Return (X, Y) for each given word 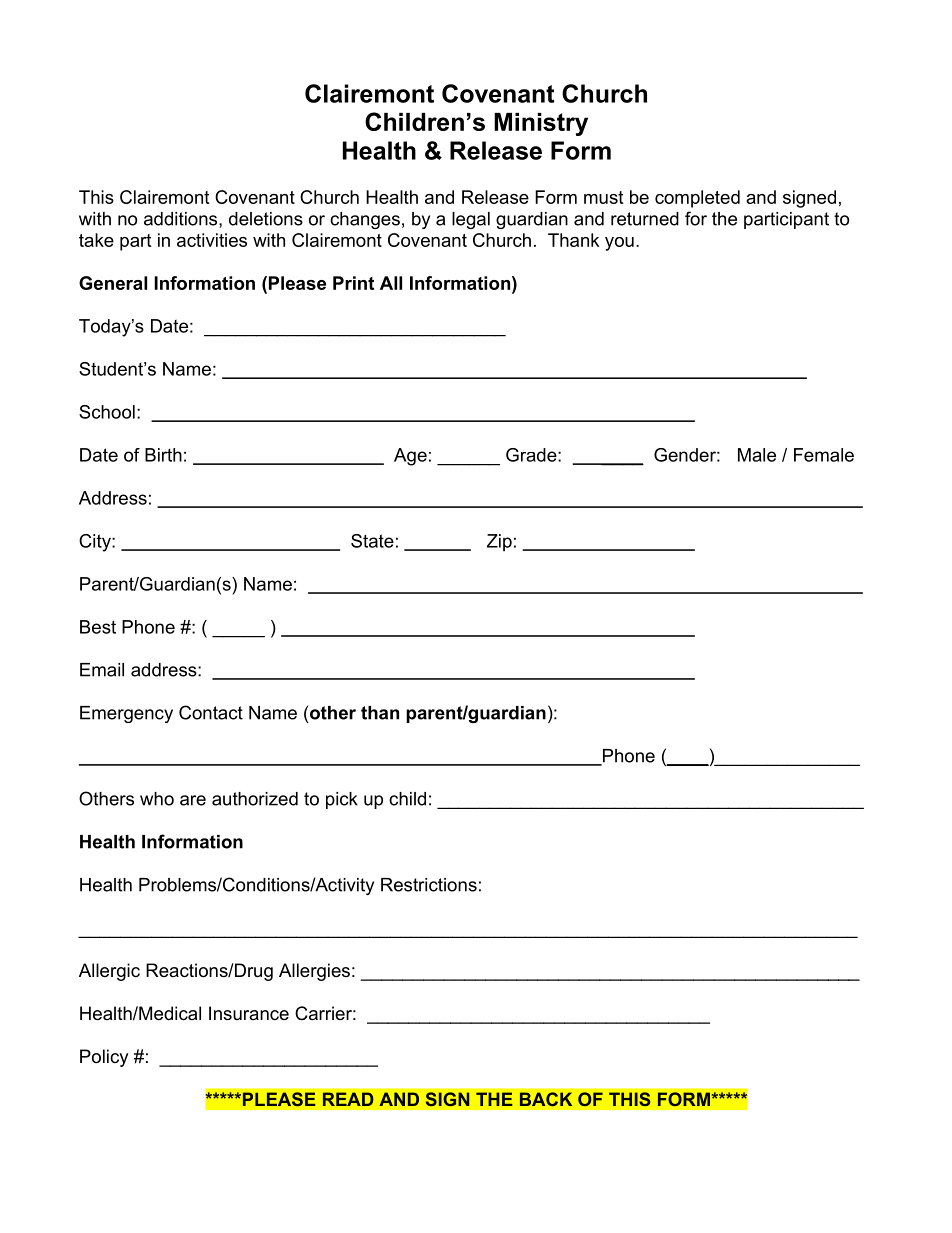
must (603, 197)
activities (212, 240)
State (372, 541)
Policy (104, 1058)
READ (348, 1099)
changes (365, 220)
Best (98, 627)
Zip (499, 543)
